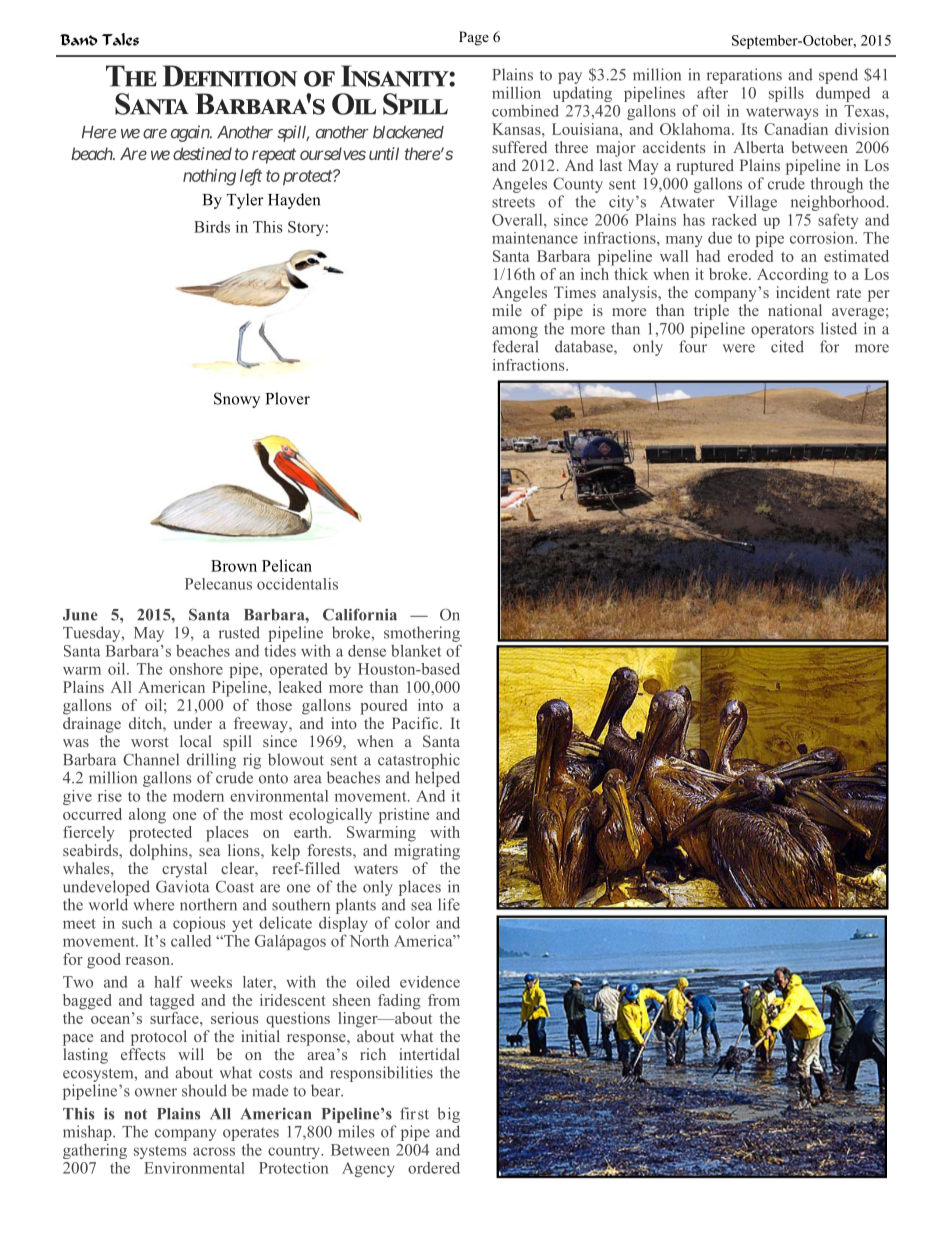  Describe the element at coordinates (120, 39) in the screenshot. I see `Tales` at that location.
